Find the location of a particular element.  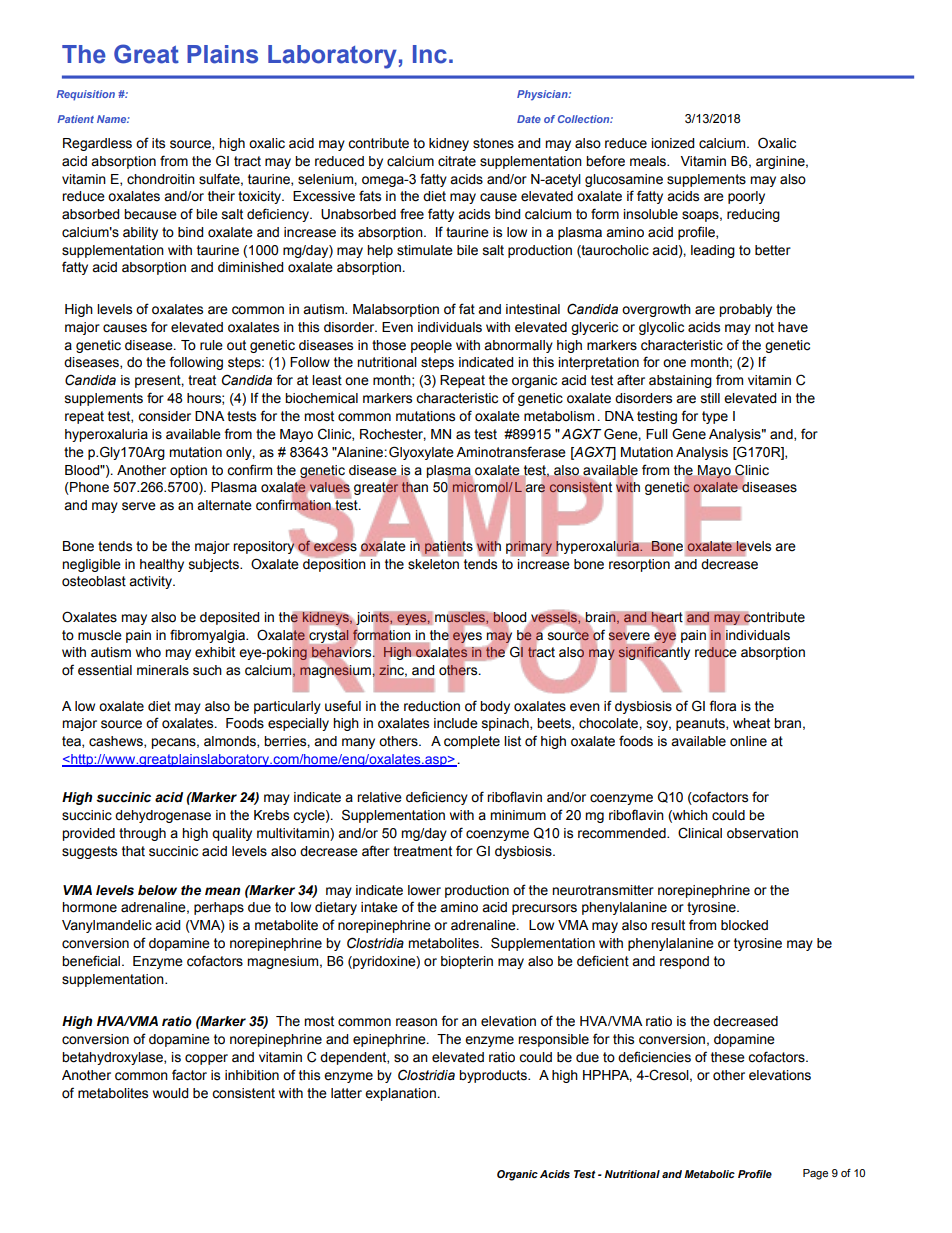

ionized is located at coordinates (672, 143).
